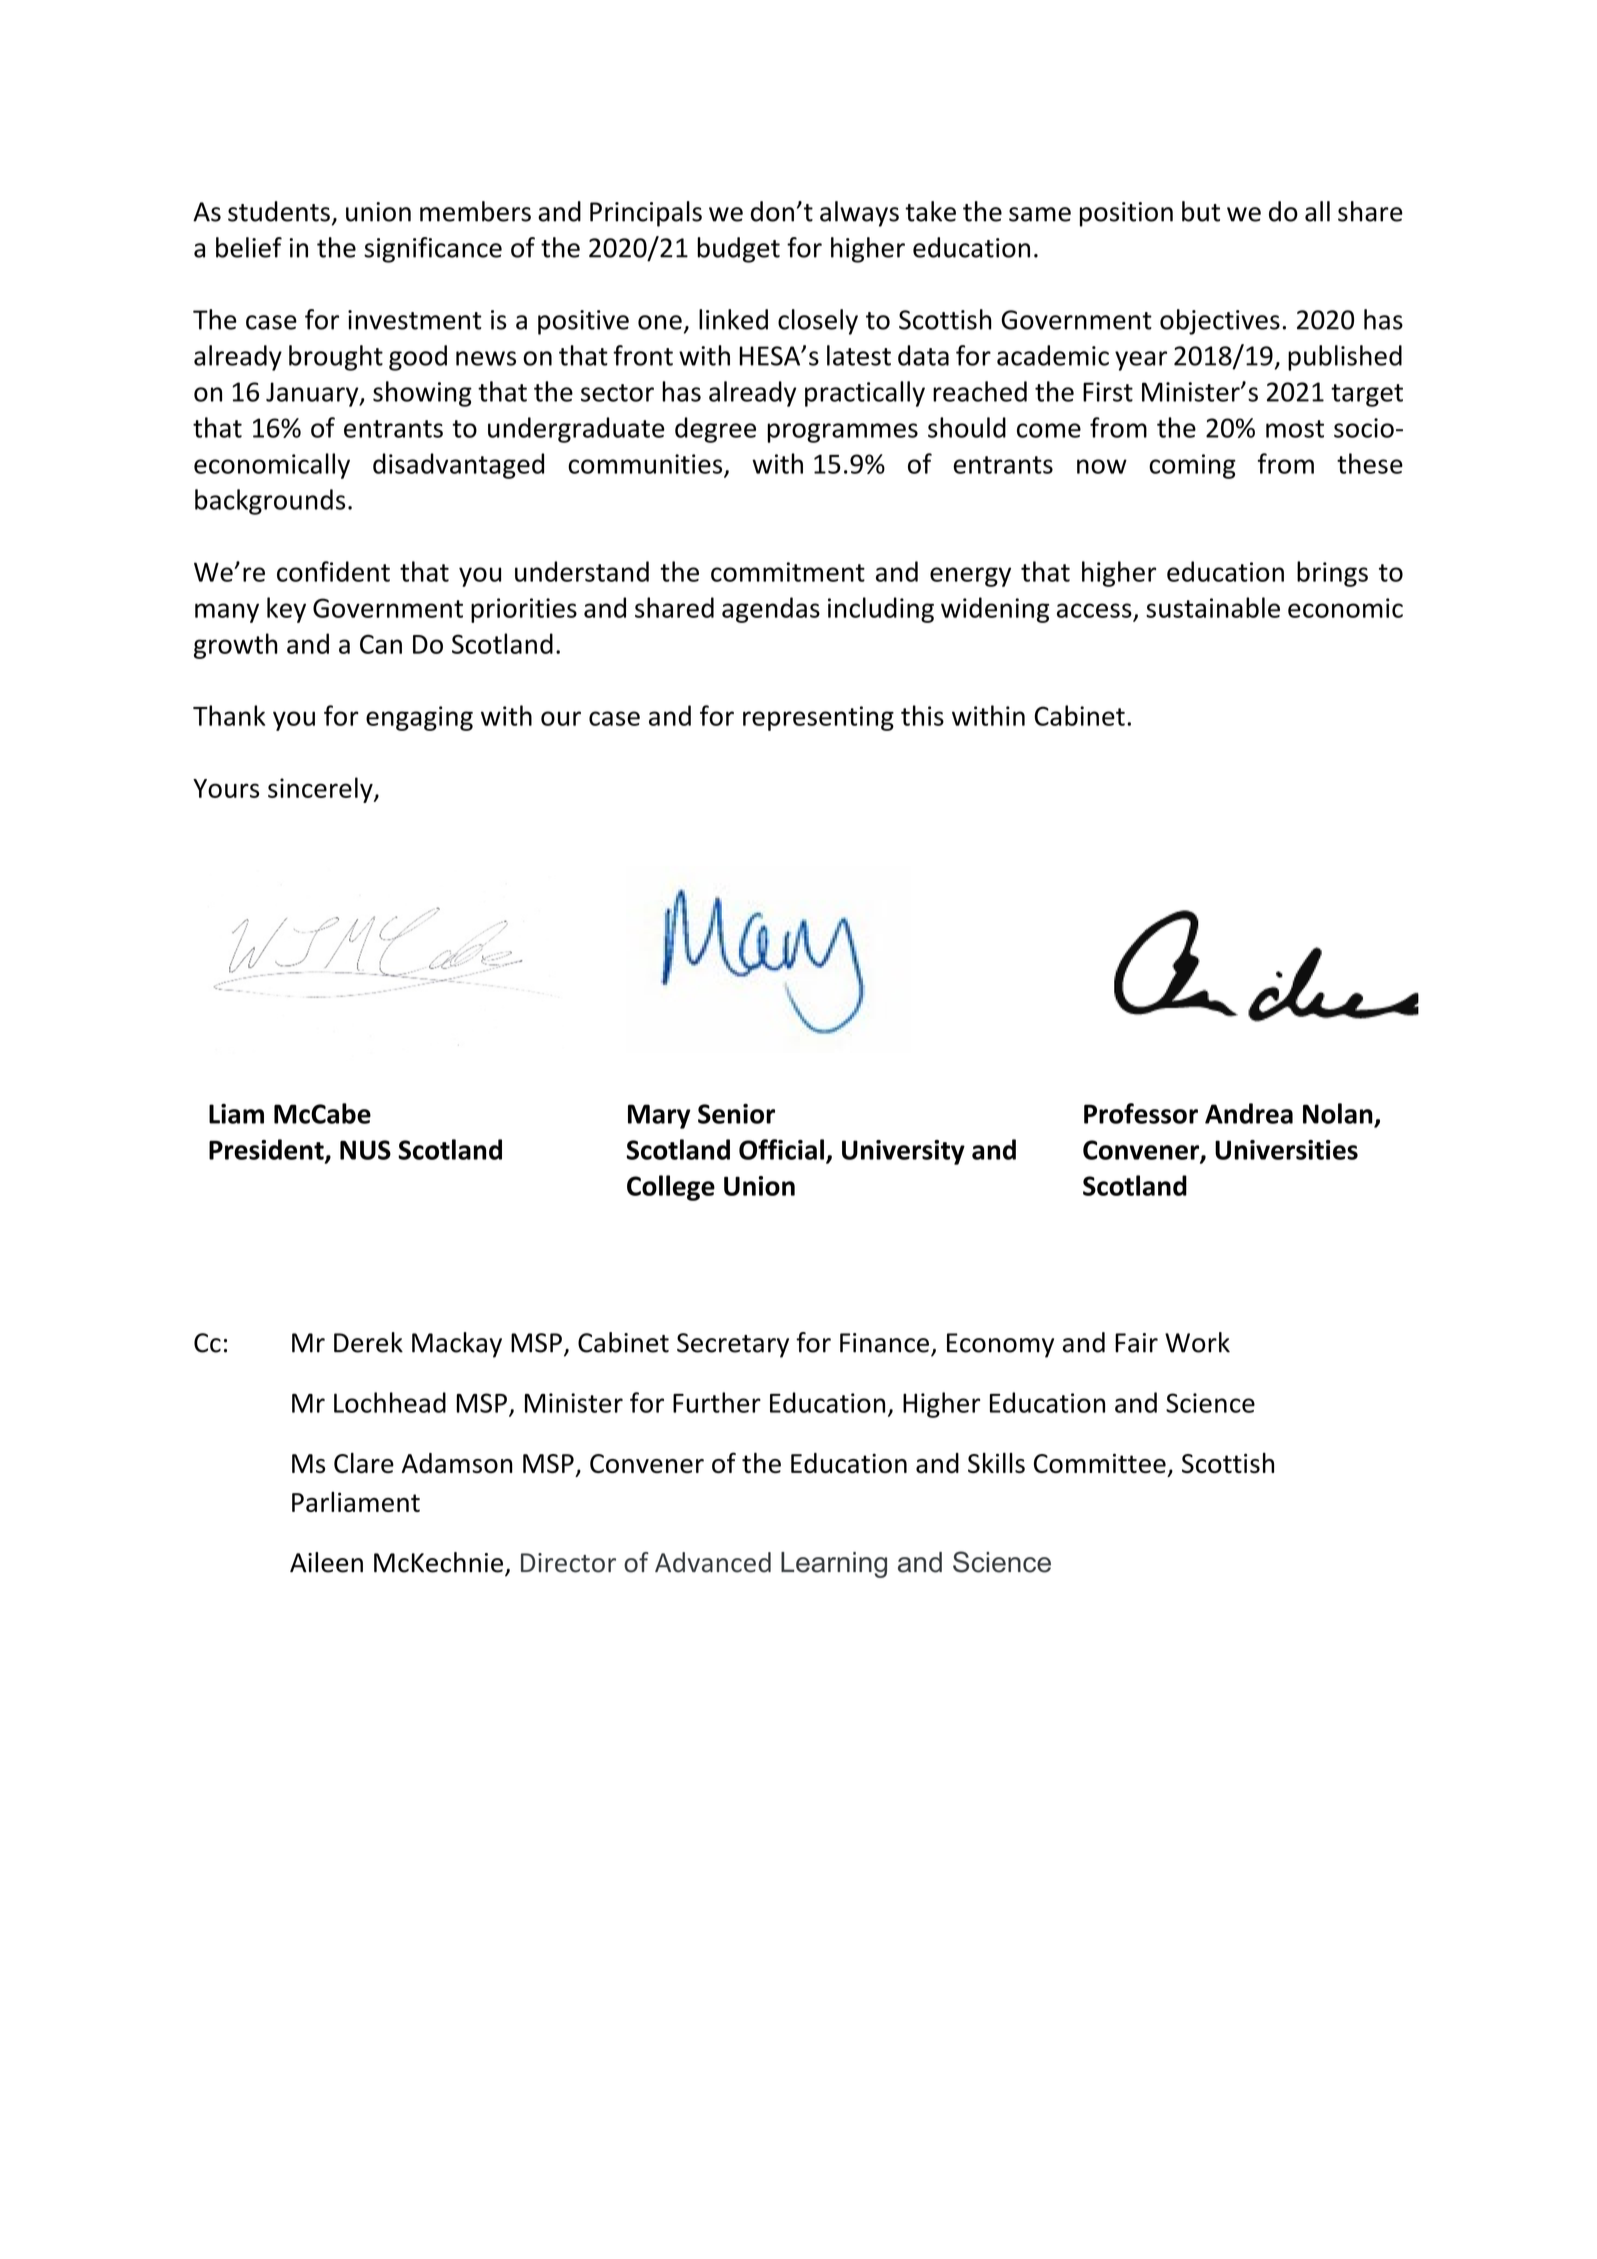 Image resolution: width=1597 pixels, height=2259 pixels. What do you see at coordinates (1201, 211) in the screenshot?
I see `but` at bounding box center [1201, 211].
